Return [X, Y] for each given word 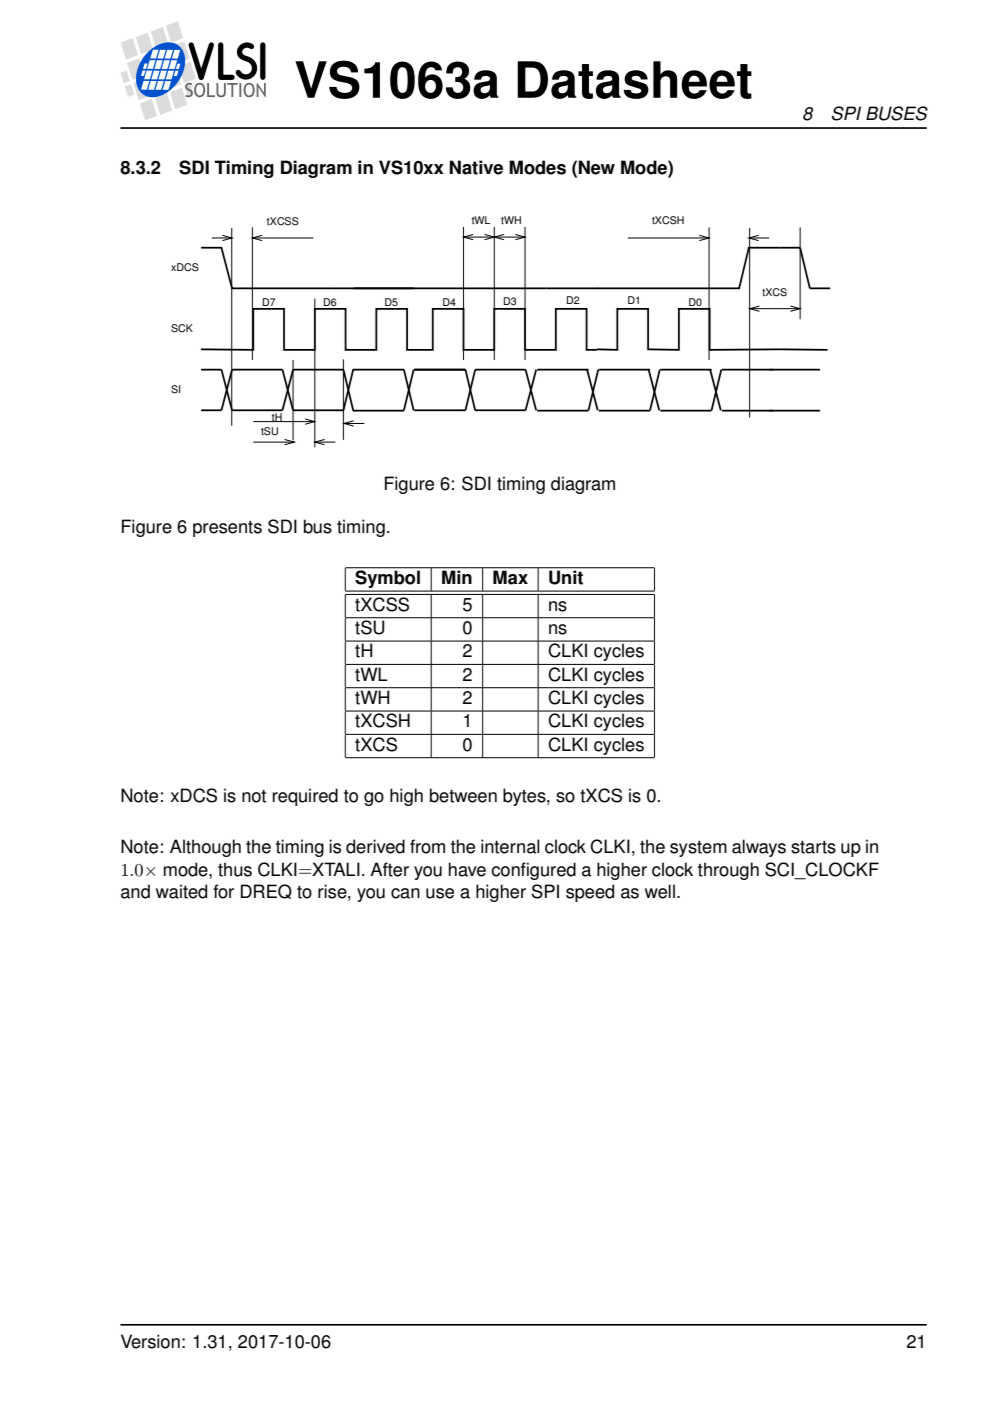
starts [813, 847]
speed [590, 893]
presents [227, 529]
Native [476, 167]
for [223, 891]
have [467, 869]
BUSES [897, 113]
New [596, 167]
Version [150, 1341]
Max [510, 576]
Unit [566, 576]
